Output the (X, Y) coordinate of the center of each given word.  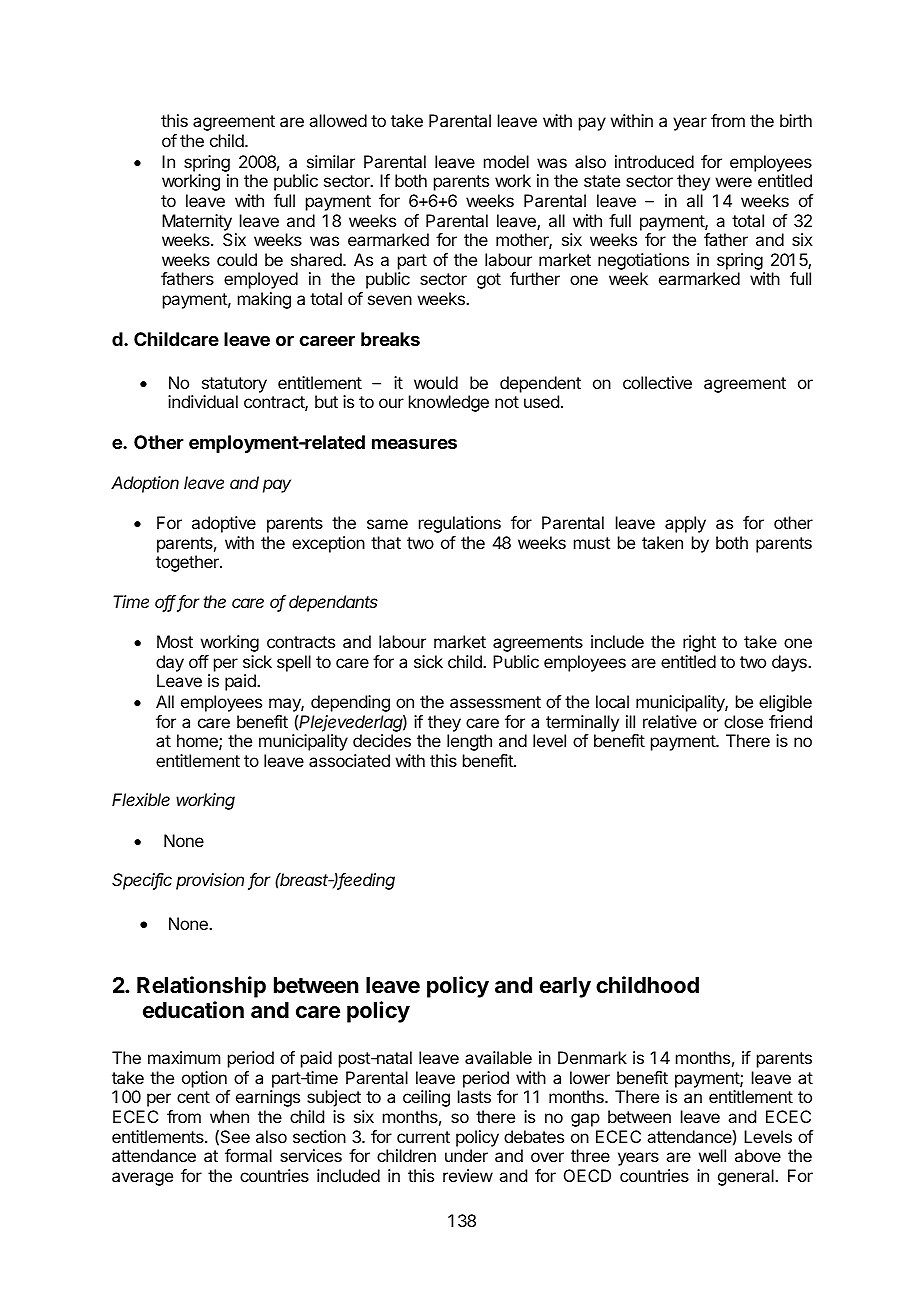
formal (248, 1155)
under (466, 1155)
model (506, 161)
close (743, 721)
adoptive (224, 524)
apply (685, 524)
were (734, 182)
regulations (460, 524)
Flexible (141, 799)
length (469, 742)
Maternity (197, 222)
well (712, 1155)
